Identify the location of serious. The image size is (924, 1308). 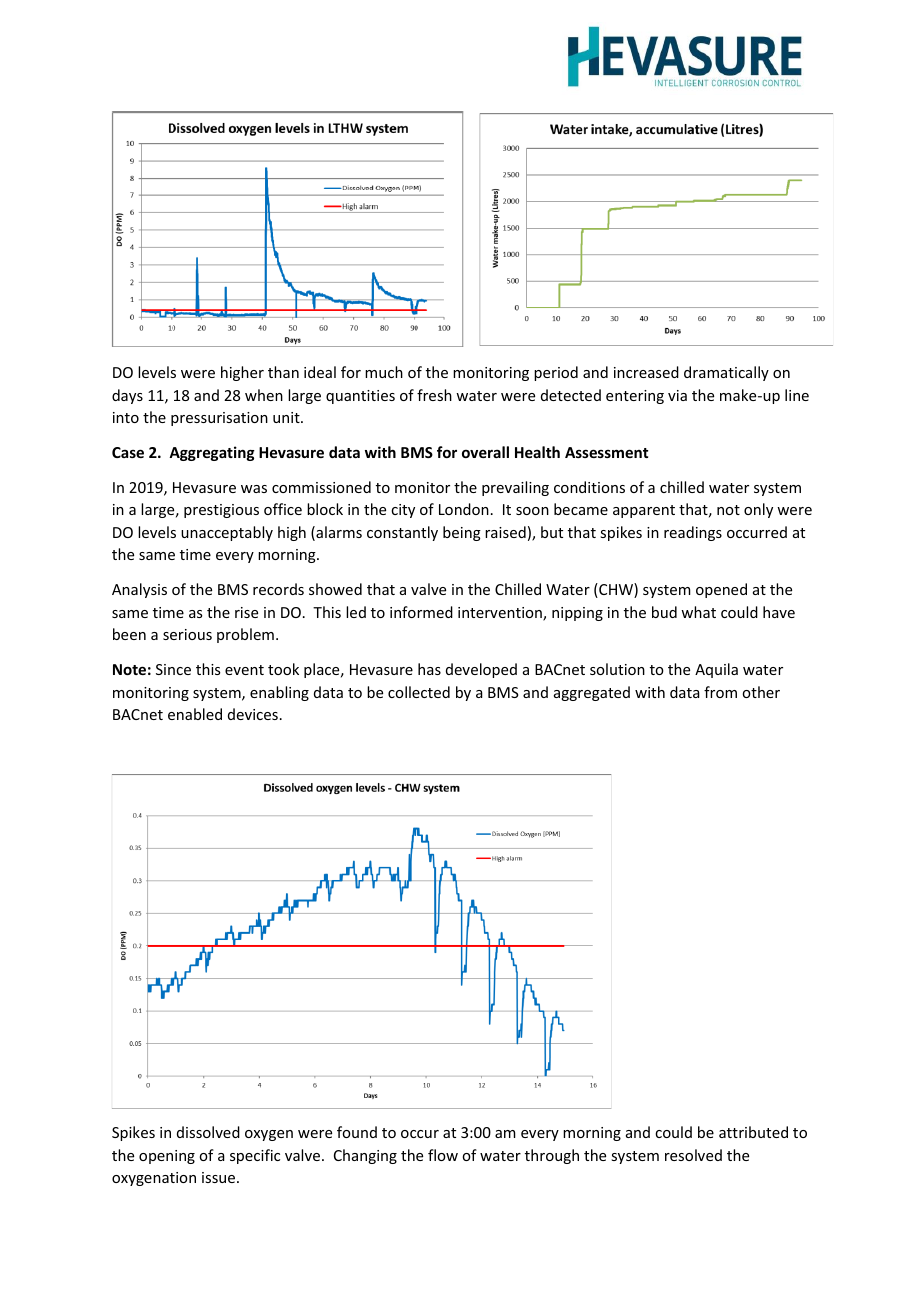
(187, 634).
